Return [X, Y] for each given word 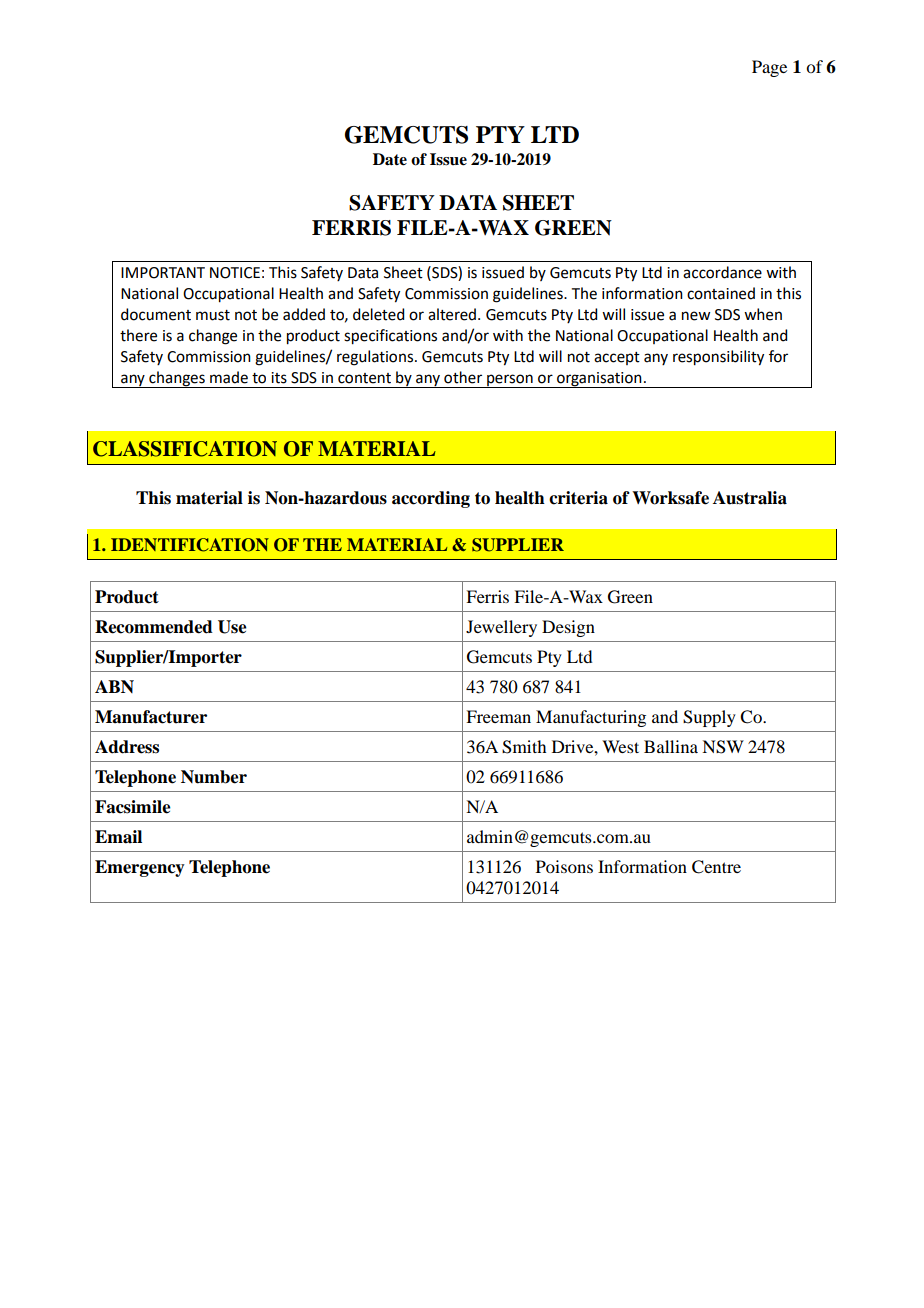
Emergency [140, 868]
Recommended [154, 627]
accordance [722, 272]
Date [390, 159]
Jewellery [501, 628]
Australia [750, 498]
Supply [709, 718]
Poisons [564, 866]
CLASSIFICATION [185, 449]
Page [769, 68]
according [431, 499]
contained [721, 293]
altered [452, 314]
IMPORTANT [163, 273]
